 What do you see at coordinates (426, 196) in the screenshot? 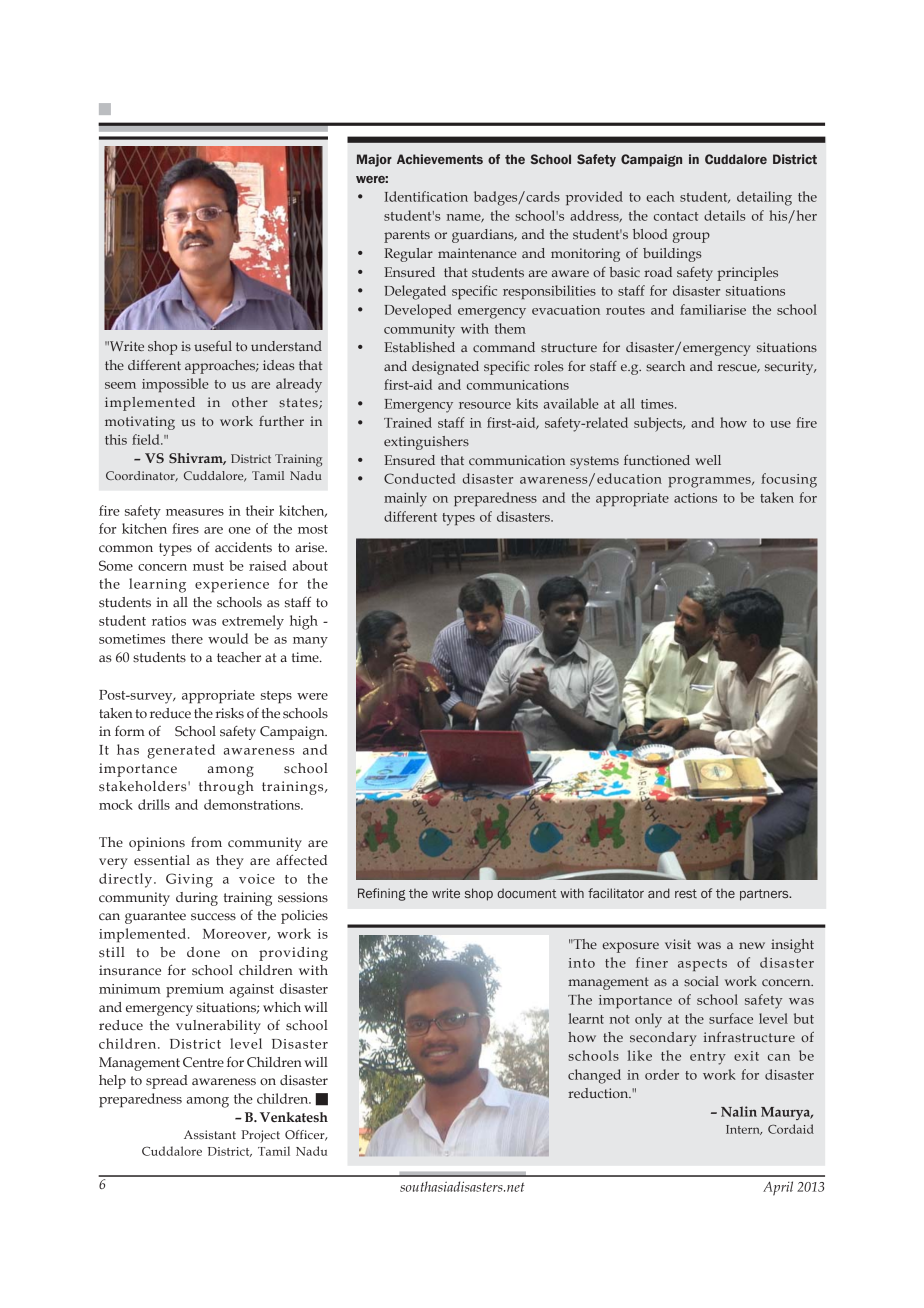
I see `Identification` at bounding box center [426, 196].
